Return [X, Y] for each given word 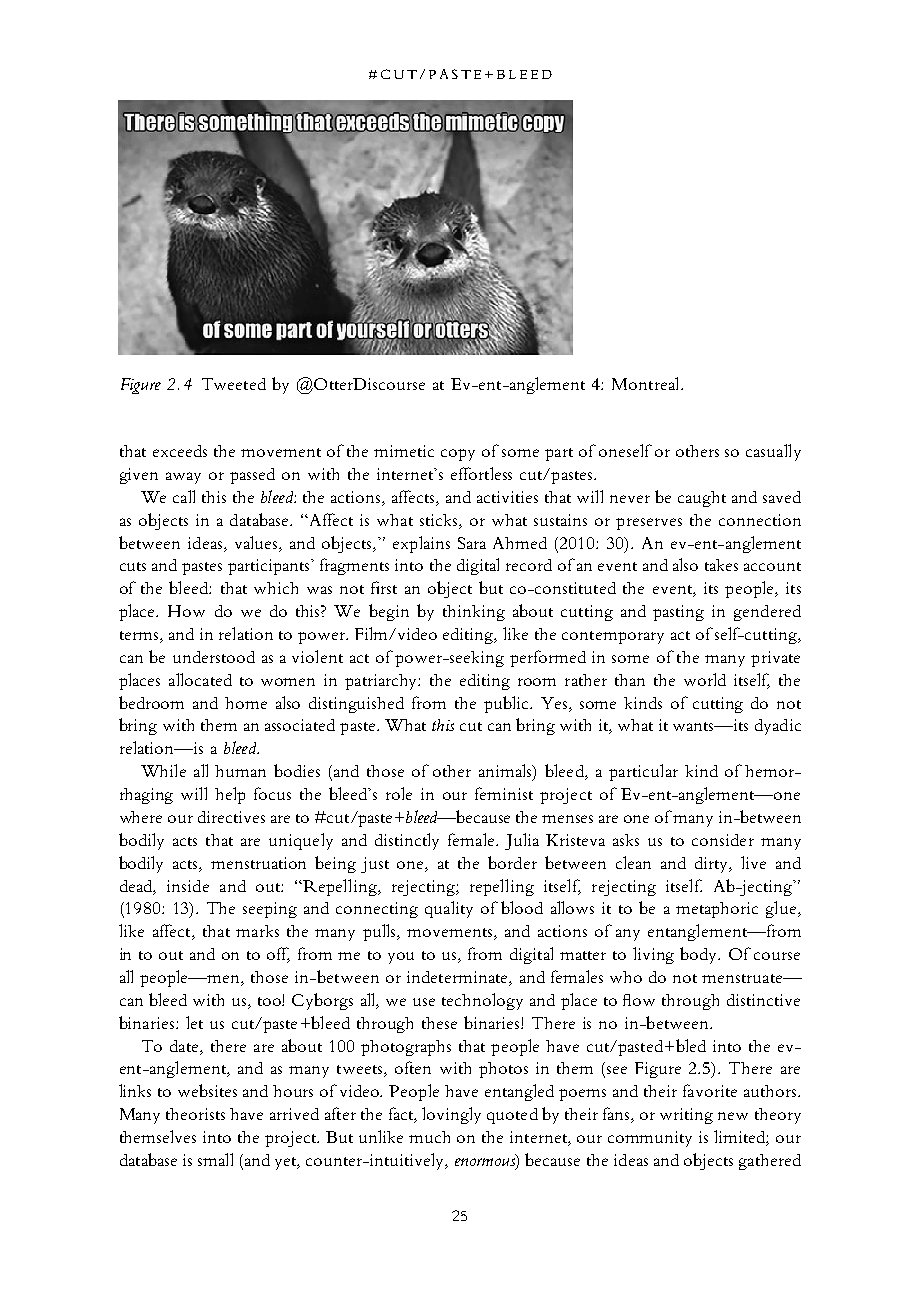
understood [214, 657]
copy [458, 455]
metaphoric [717, 910]
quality [449, 909]
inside [188, 886]
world [705, 679]
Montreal [647, 383]
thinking [474, 613]
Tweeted [234, 384]
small [215, 1159]
